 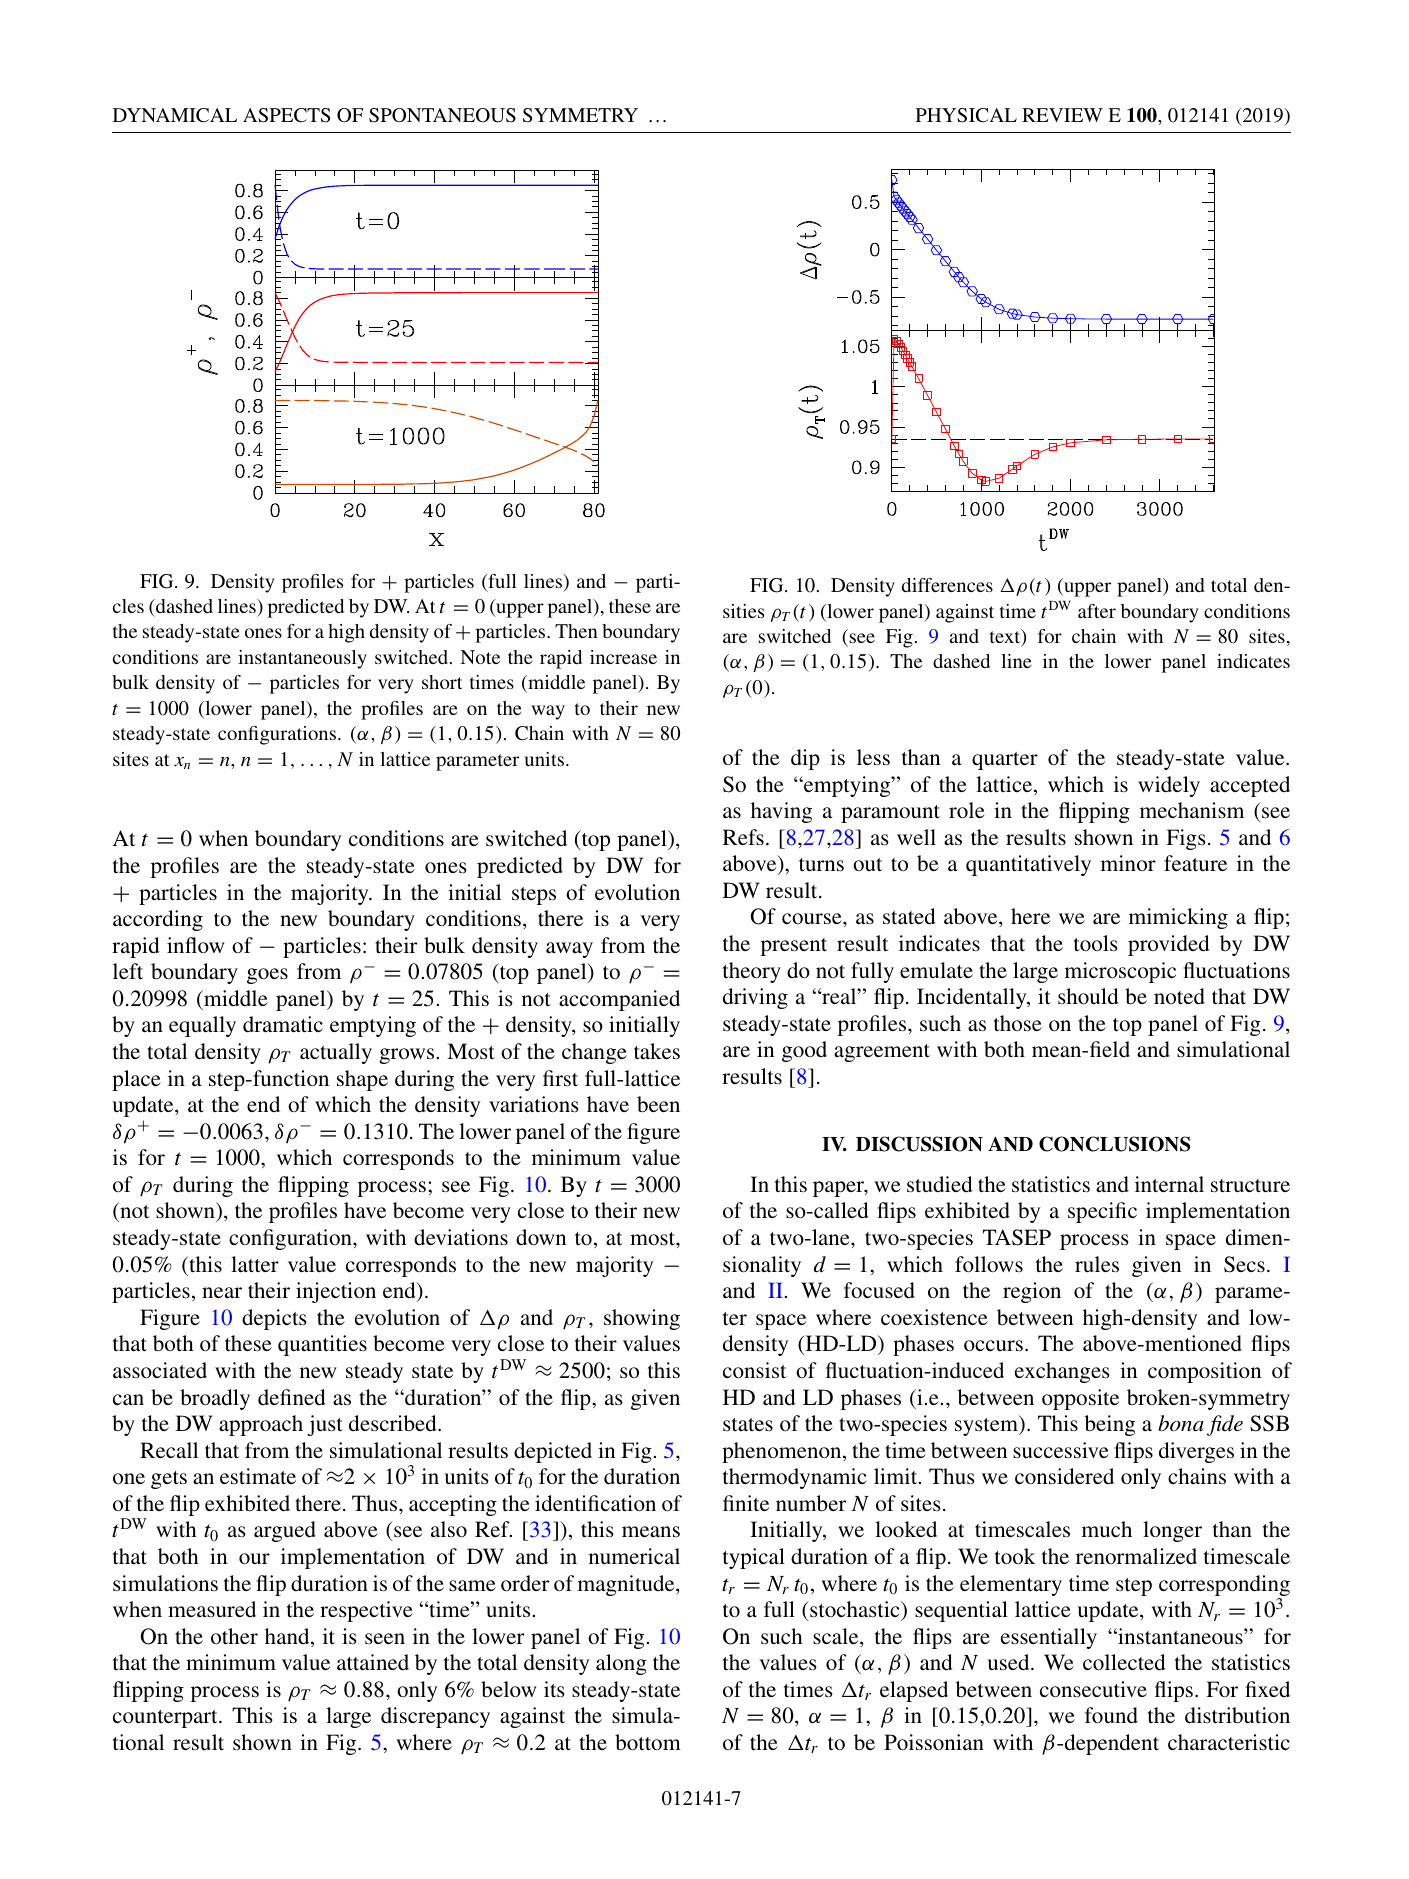 I want to click on tools, so click(x=1096, y=943).
